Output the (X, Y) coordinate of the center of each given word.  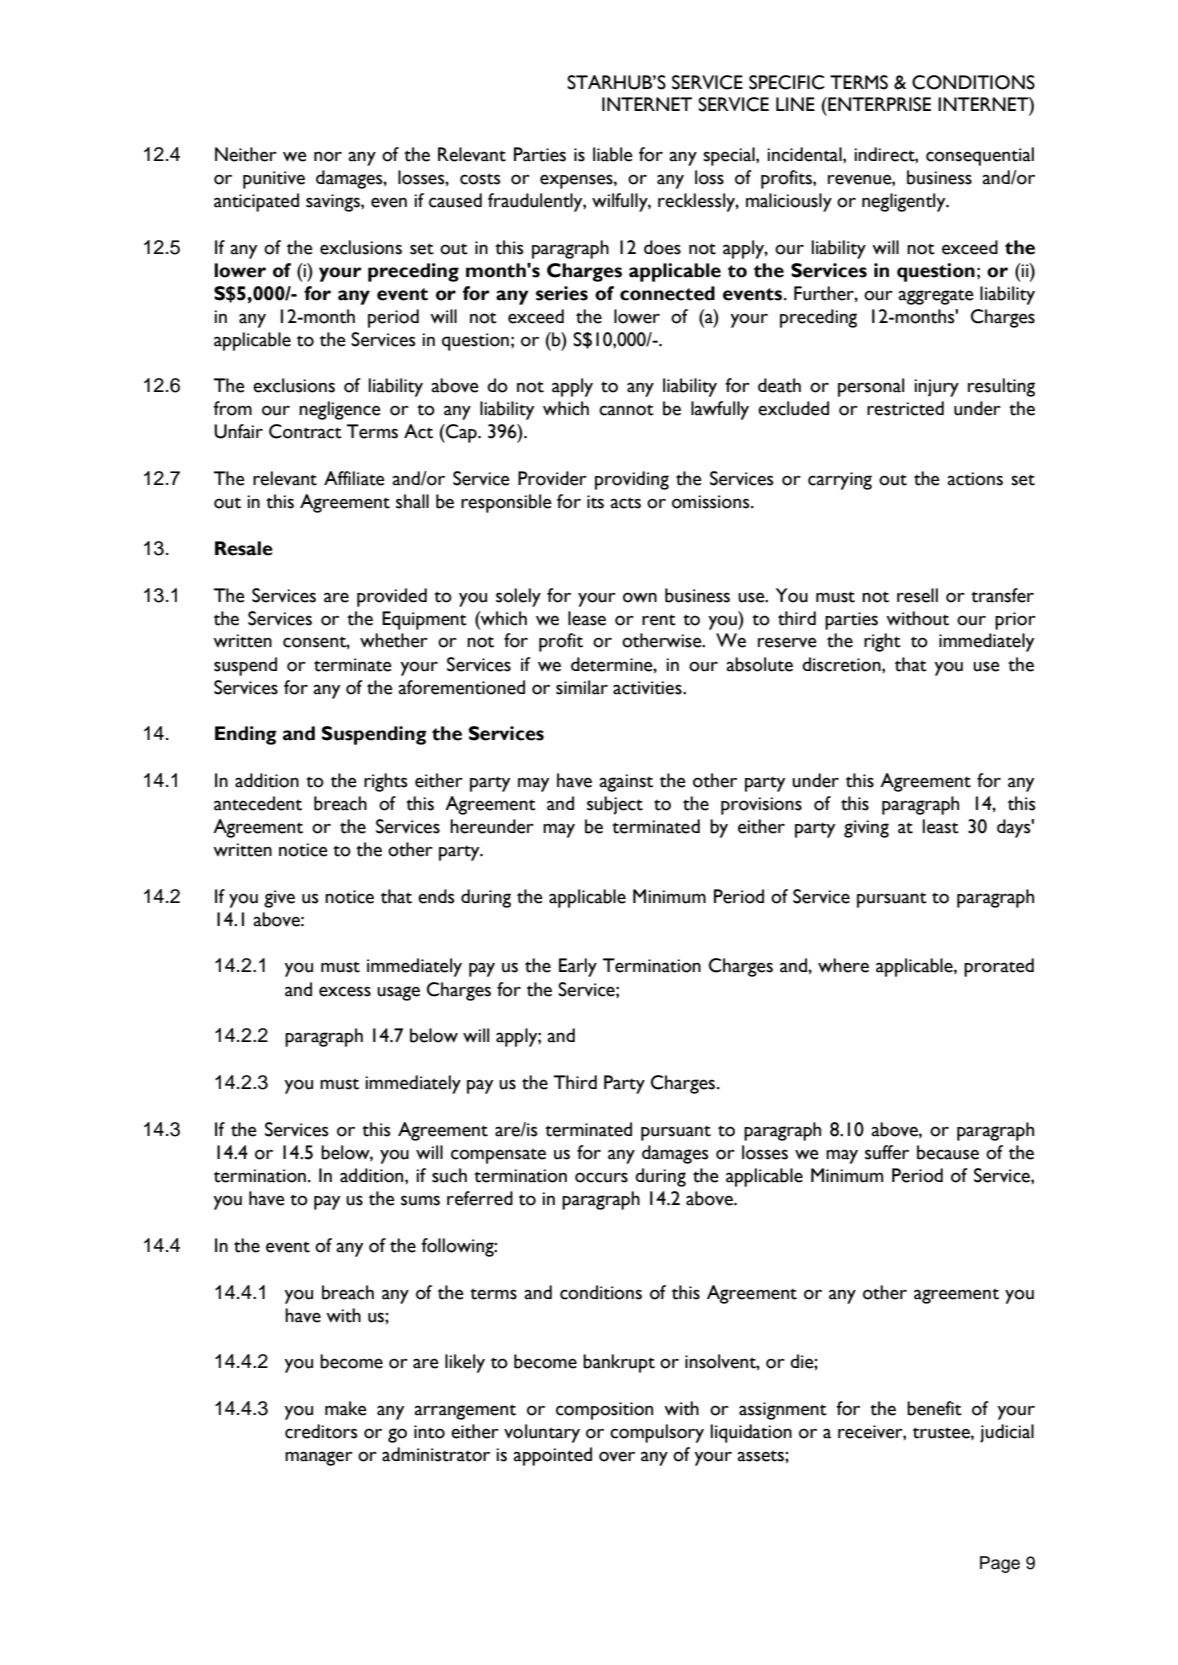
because (948, 1152)
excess (345, 991)
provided (392, 597)
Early (578, 967)
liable (613, 154)
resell (917, 595)
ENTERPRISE (878, 104)
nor (328, 156)
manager (319, 1458)
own (640, 597)
